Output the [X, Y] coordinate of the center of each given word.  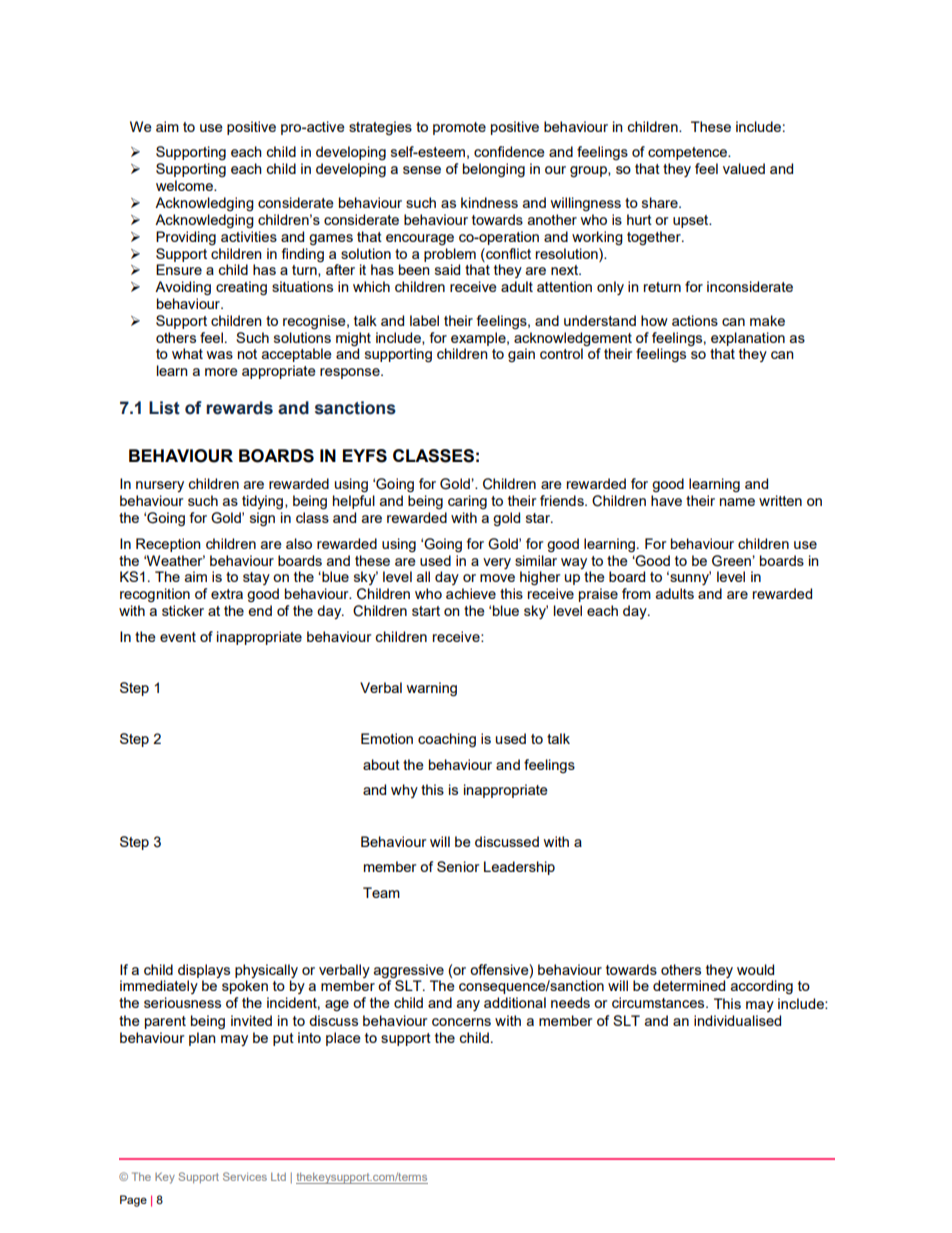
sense [422, 170]
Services [245, 1176]
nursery [160, 486]
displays [204, 971]
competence [689, 153]
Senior [458, 866]
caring [467, 502]
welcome [185, 185]
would [755, 969]
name [737, 502]
